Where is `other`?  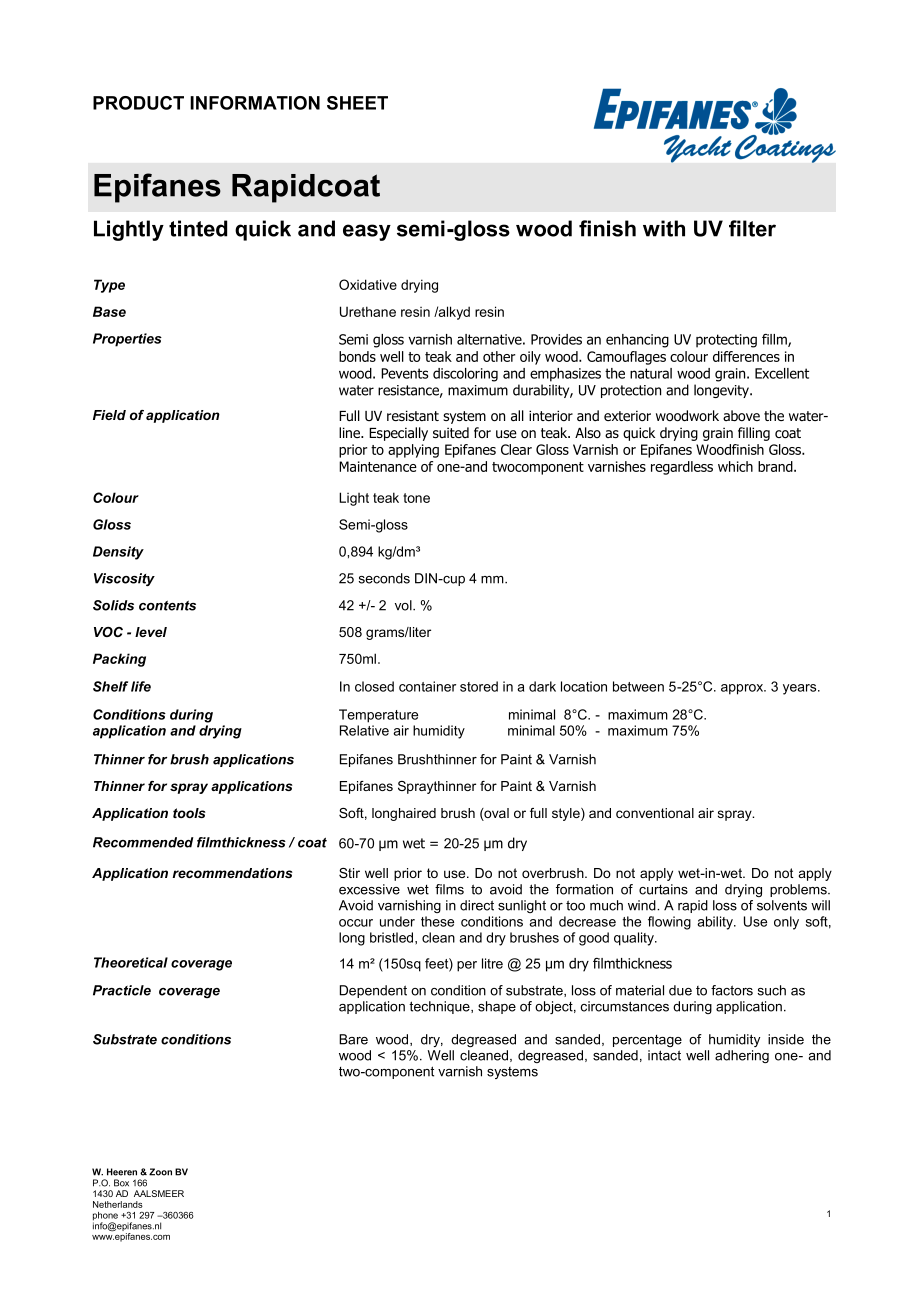
other is located at coordinates (499, 356).
